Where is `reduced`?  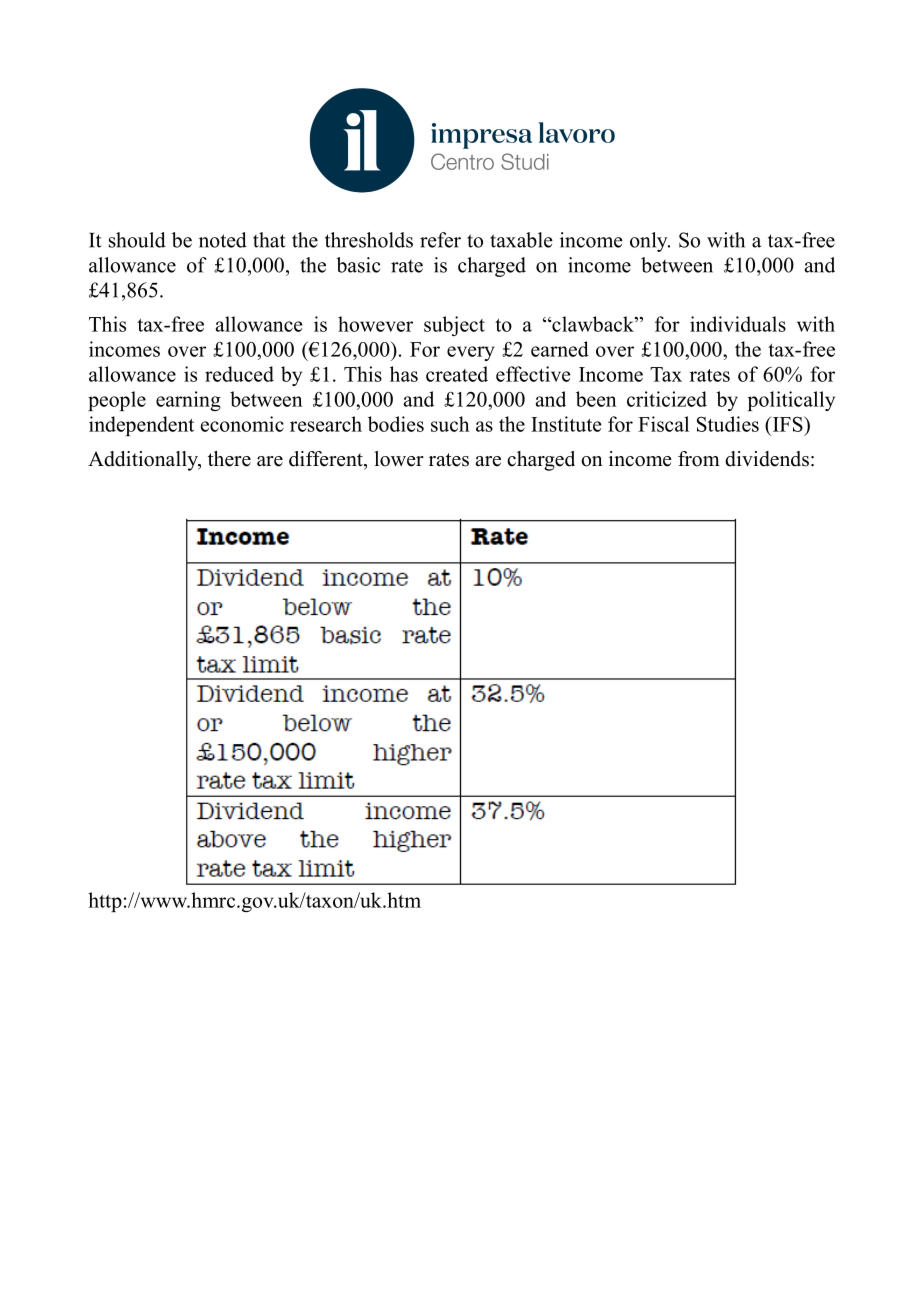 reduced is located at coordinates (239, 374).
